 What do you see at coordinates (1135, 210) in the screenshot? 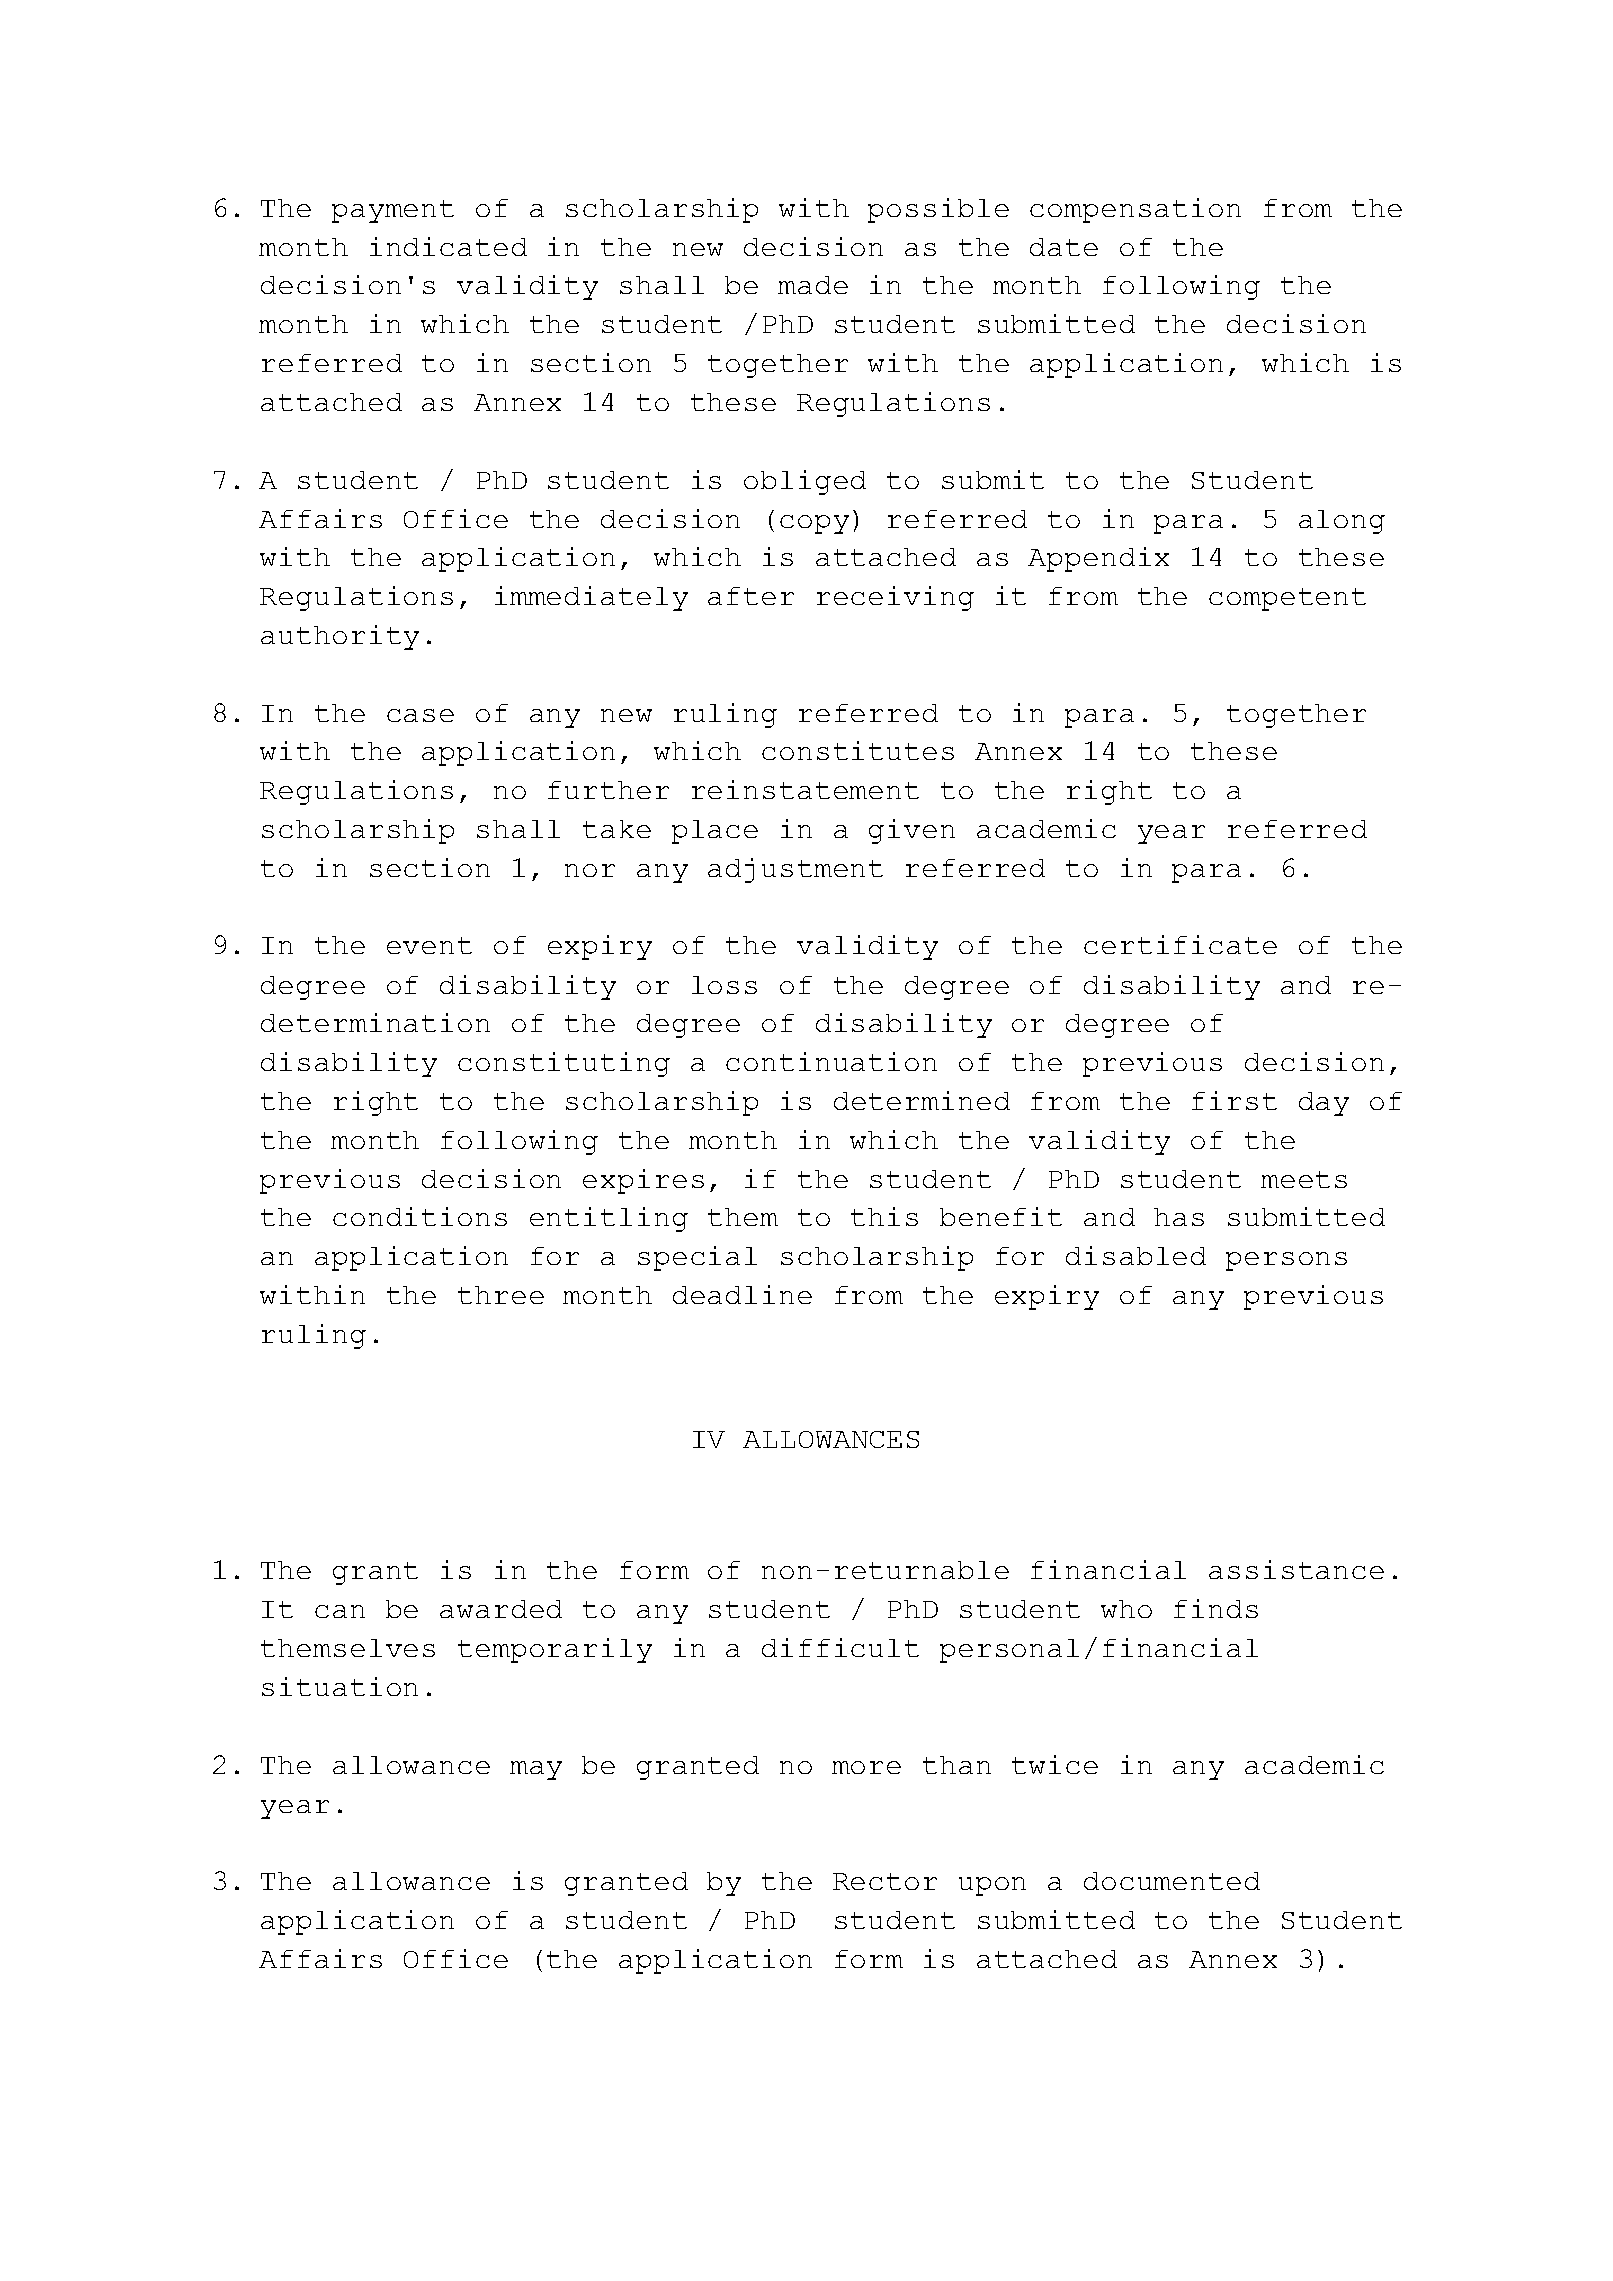
I see `compensation` at bounding box center [1135, 210].
